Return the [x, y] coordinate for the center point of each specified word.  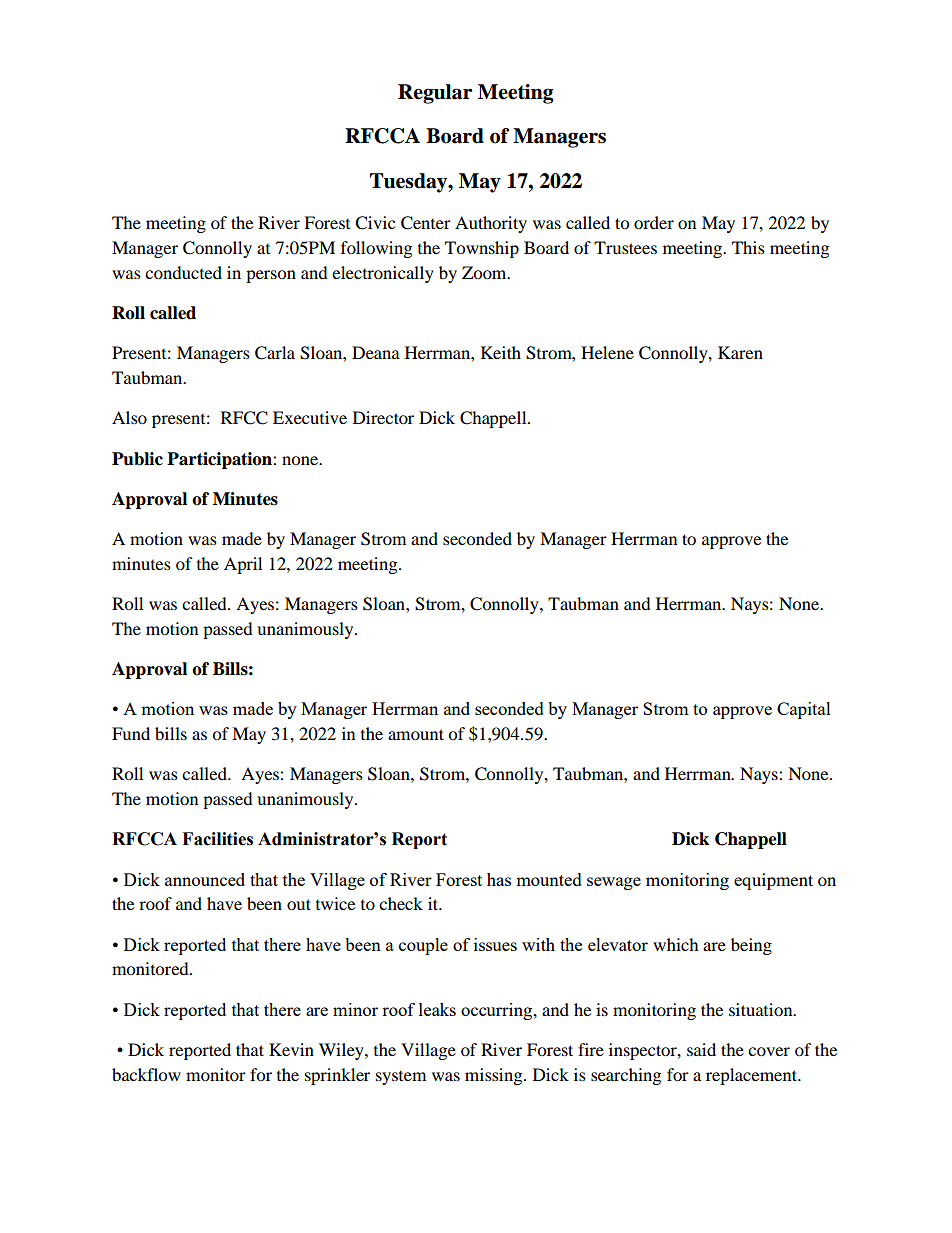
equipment [773, 881]
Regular [435, 94]
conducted [183, 272]
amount [416, 734]
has [499, 879]
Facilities [217, 839]
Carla [275, 353]
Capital [804, 710]
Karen [740, 352]
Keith [501, 352]
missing [495, 1076]
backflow [146, 1074]
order [654, 222]
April [243, 565]
